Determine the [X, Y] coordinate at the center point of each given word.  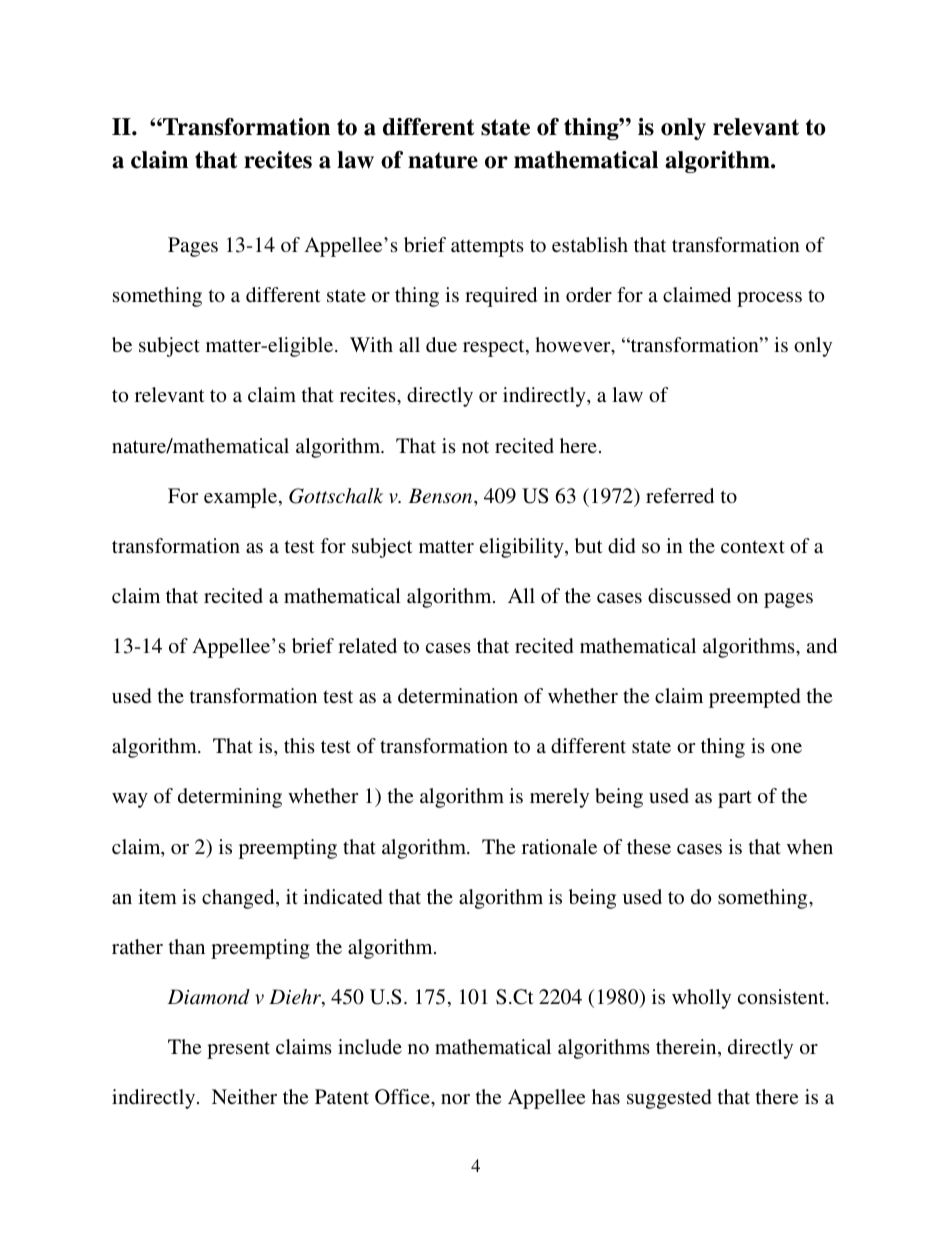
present [238, 1050]
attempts [487, 248]
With [371, 344]
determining [230, 798]
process [769, 299]
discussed [689, 595]
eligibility [523, 548]
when [810, 846]
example [242, 498]
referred [680, 495]
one [786, 748]
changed [239, 899]
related [367, 645]
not [475, 446]
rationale [559, 846]
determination [458, 695]
